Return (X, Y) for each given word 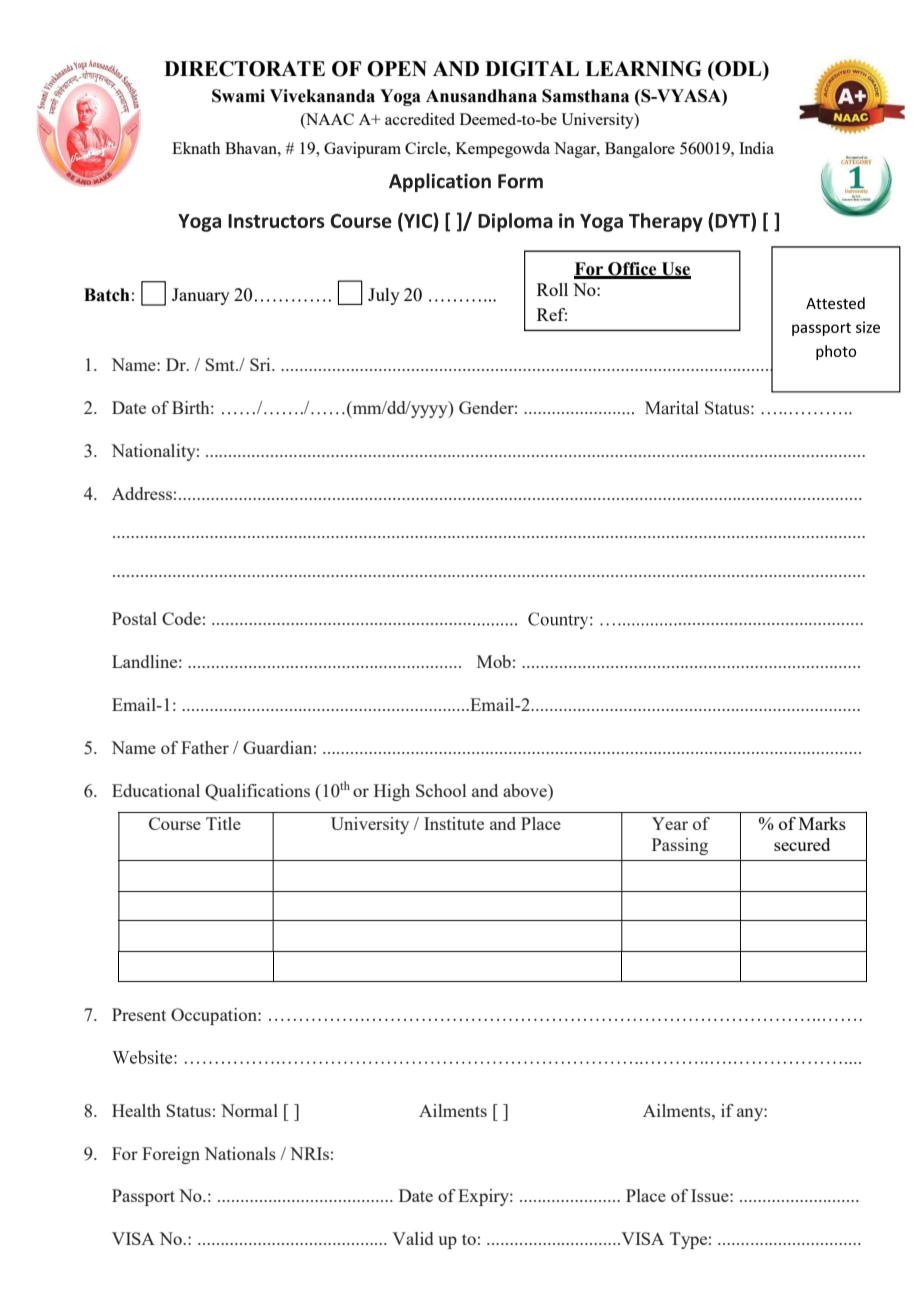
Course (175, 823)
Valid (412, 1238)
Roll (552, 289)
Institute (454, 823)
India (756, 148)
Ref (552, 314)
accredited (420, 119)
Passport (143, 1197)
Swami (238, 96)
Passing (680, 846)
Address (142, 493)
